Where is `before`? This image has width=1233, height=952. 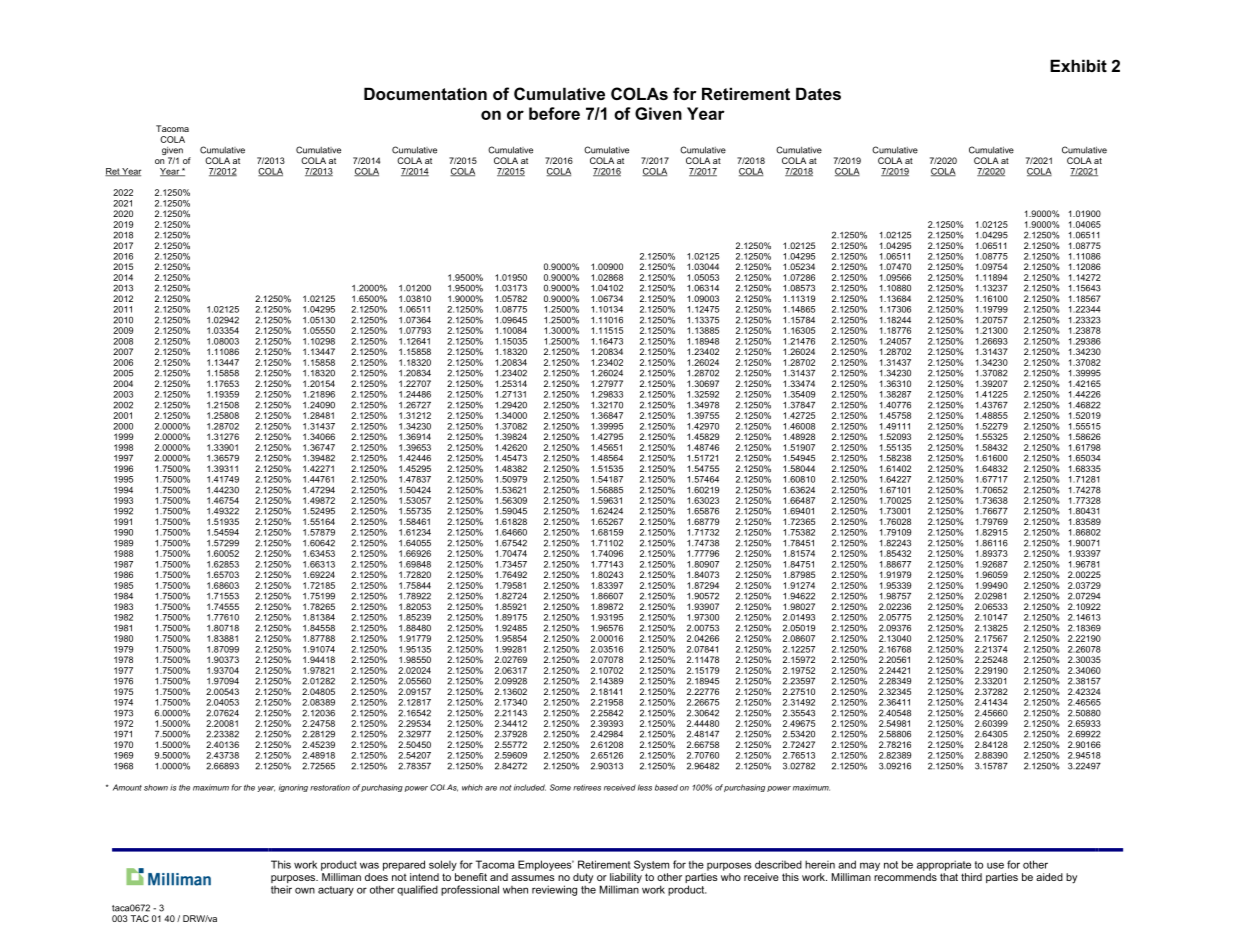
before is located at coordinates (554, 113).
